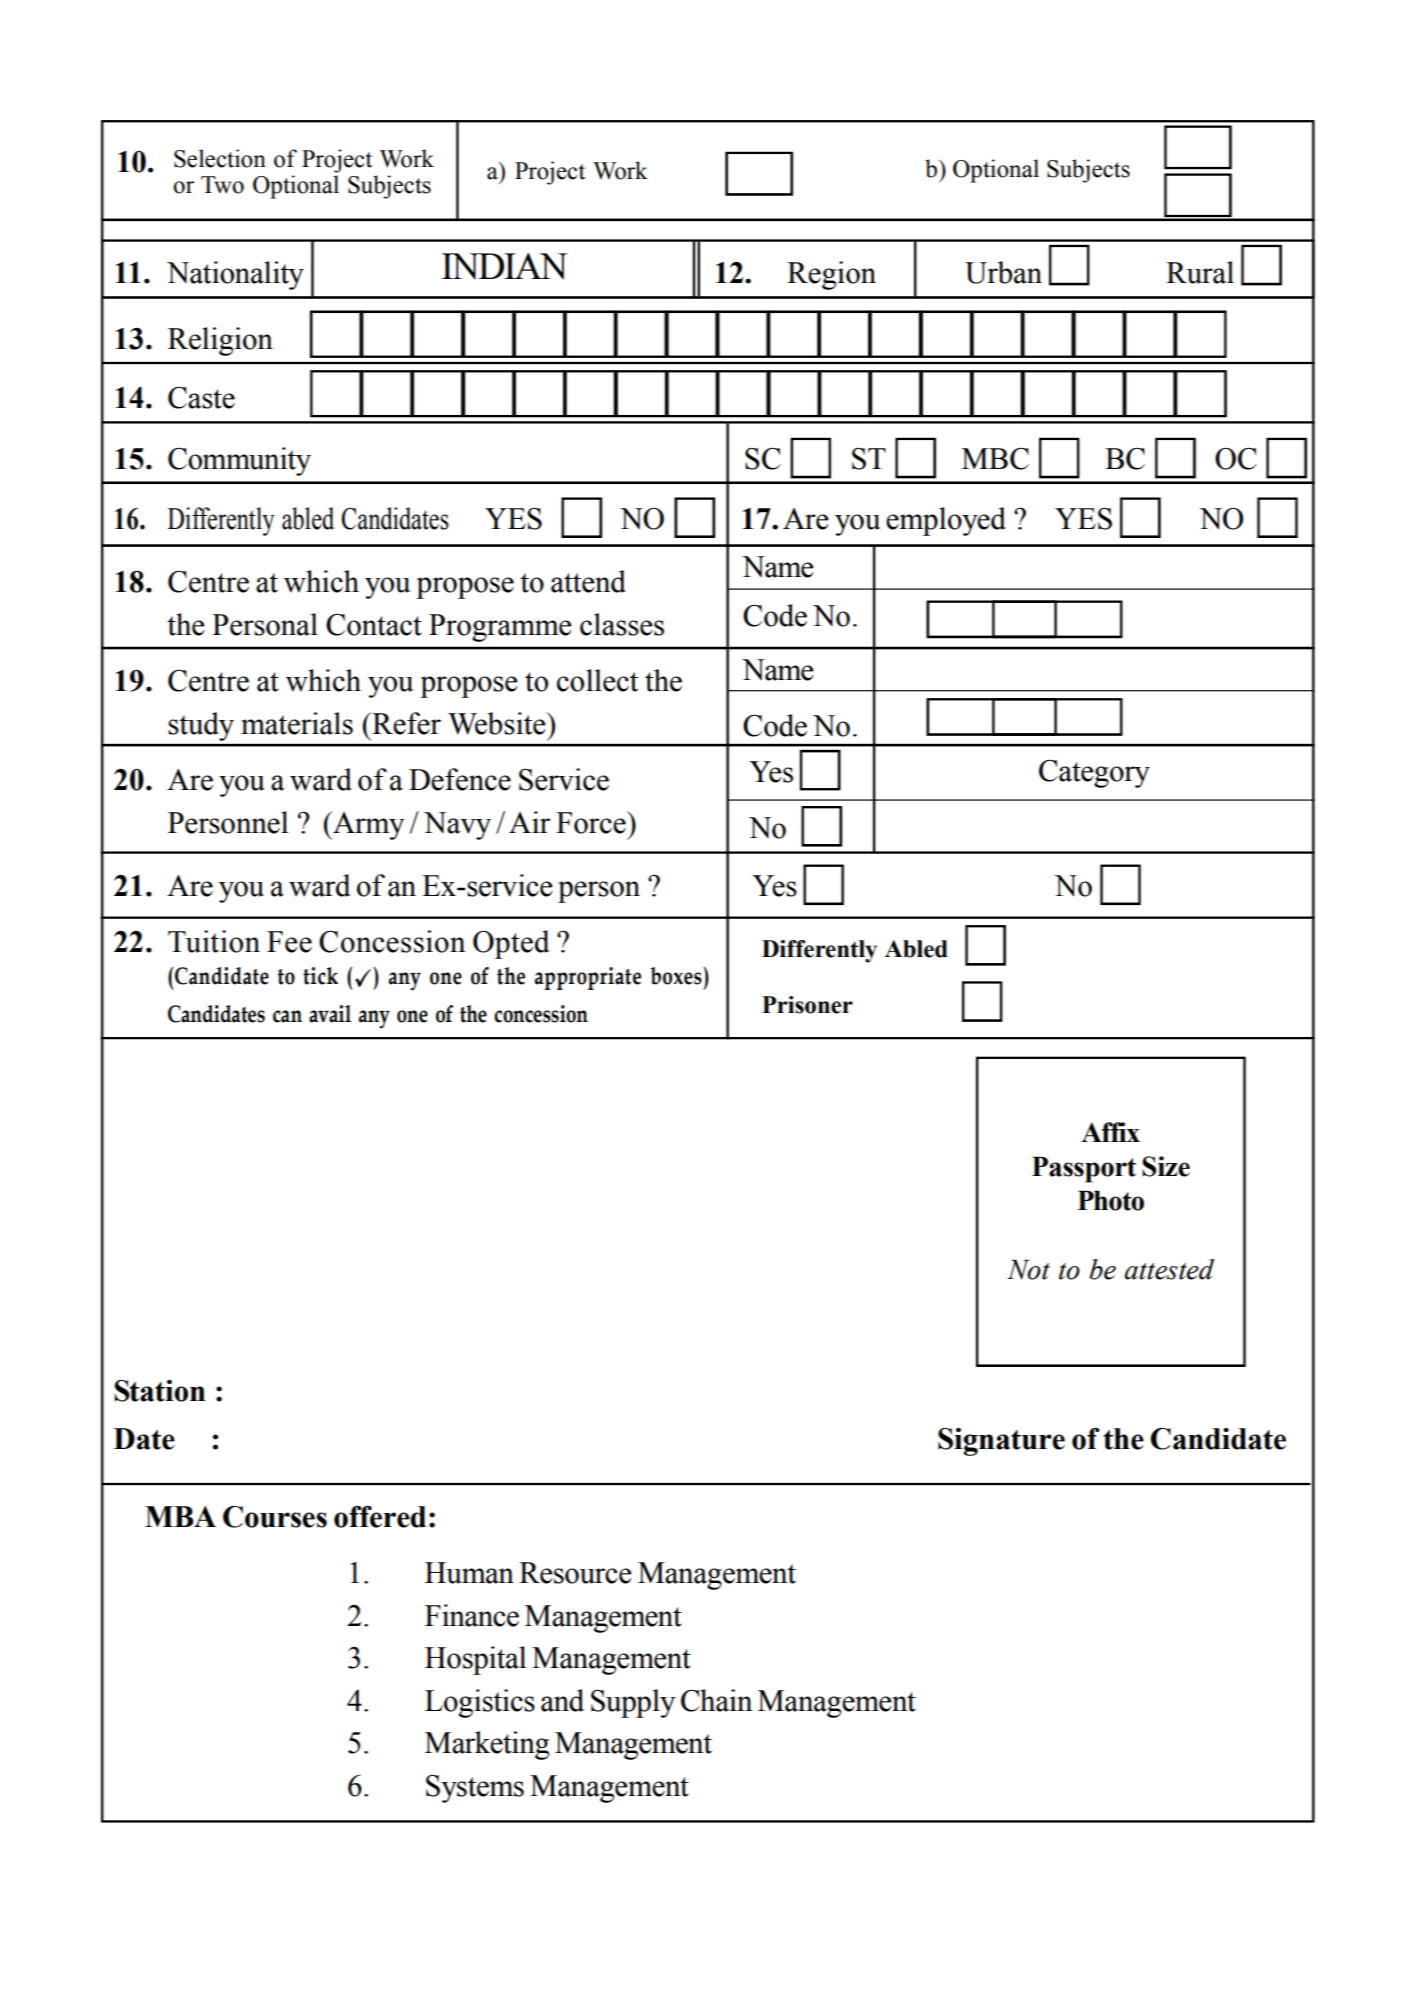  I want to click on boxes, so click(677, 976).
